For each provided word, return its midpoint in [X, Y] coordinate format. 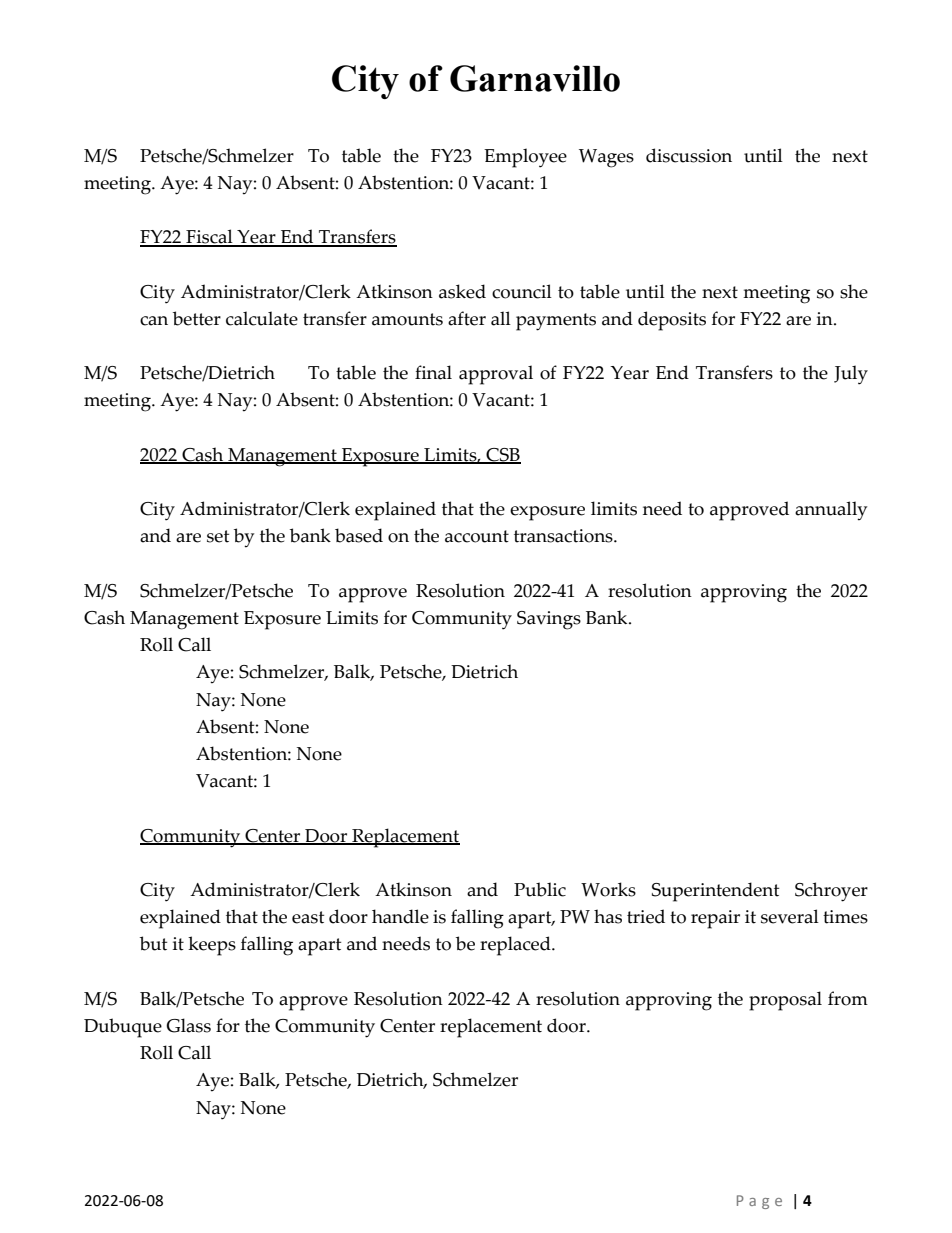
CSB [502, 456]
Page [759, 1202]
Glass [188, 1025]
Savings [549, 620]
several [790, 916]
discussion [689, 155]
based [359, 535]
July [851, 375]
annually [831, 511]
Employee [525, 158]
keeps [212, 946]
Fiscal [209, 237]
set [218, 536]
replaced [516, 946]
